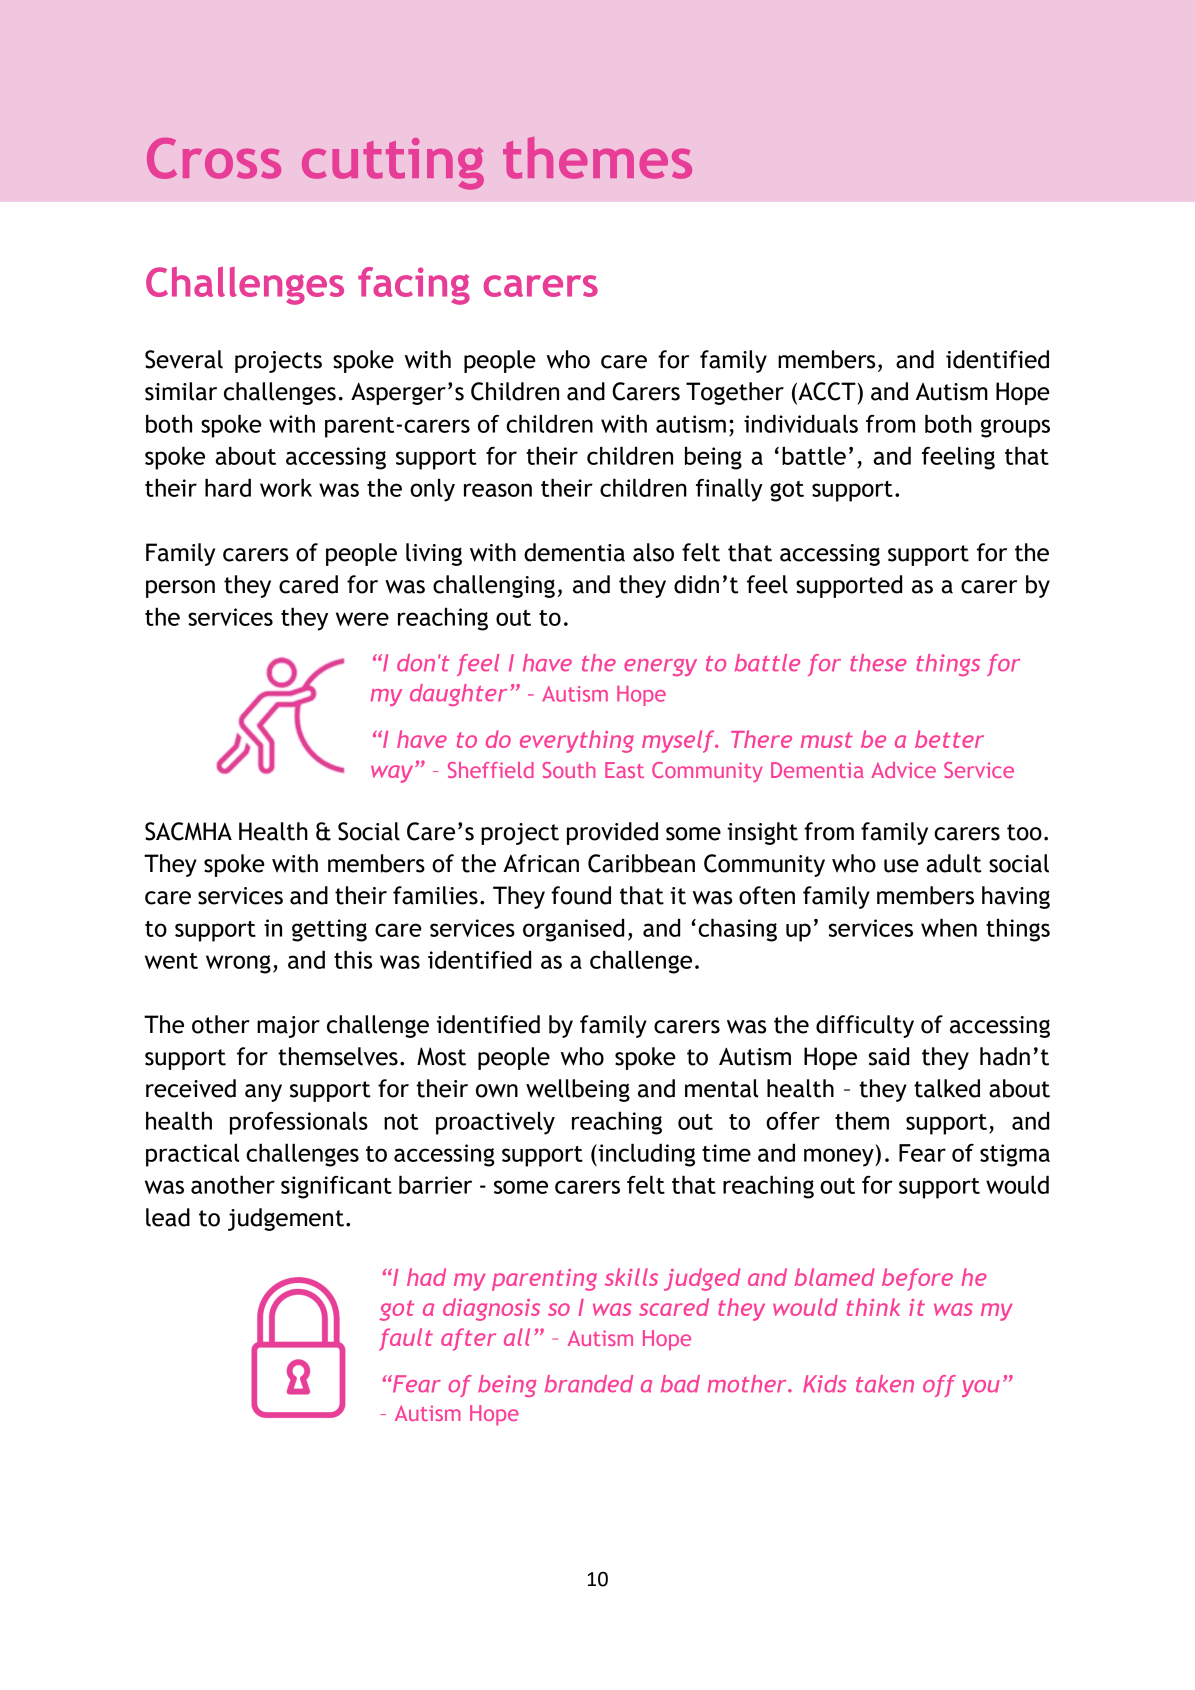 The height and width of the document is (1690, 1195). Describe the element at coordinates (406, 1339) in the document. I see `fault` at that location.
